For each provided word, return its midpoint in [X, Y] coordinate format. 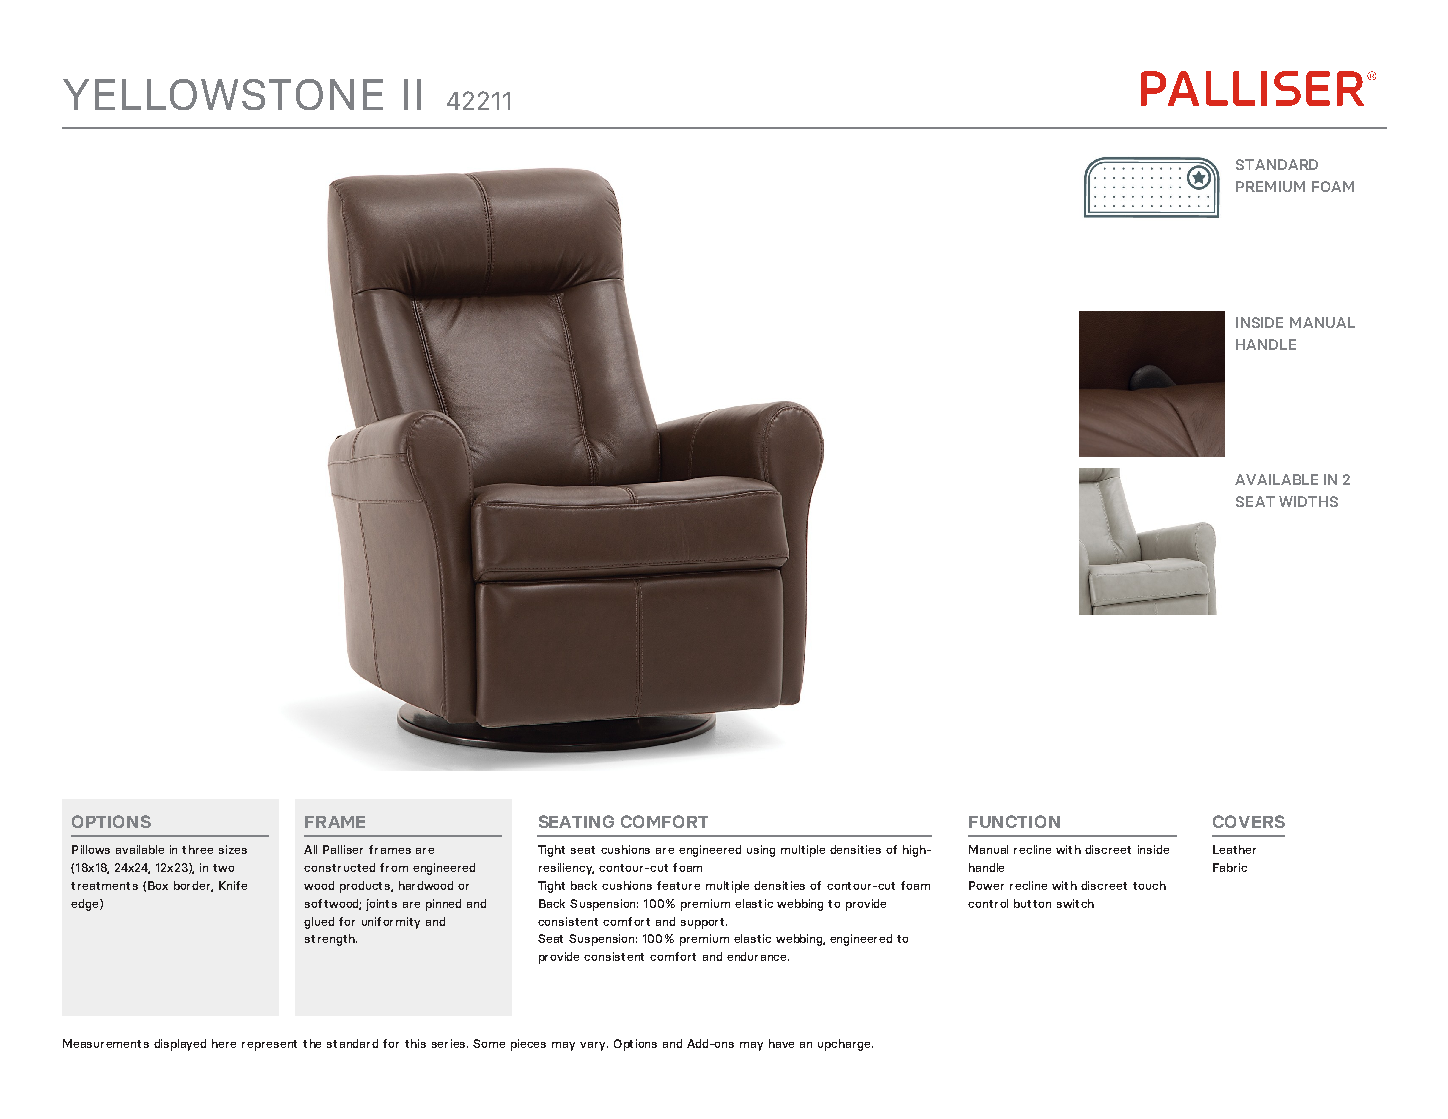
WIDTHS [1308, 501]
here [224, 1043]
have [781, 1043]
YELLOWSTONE [223, 94]
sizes [233, 849]
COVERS [1249, 821]
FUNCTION [1014, 821]
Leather [1234, 849]
